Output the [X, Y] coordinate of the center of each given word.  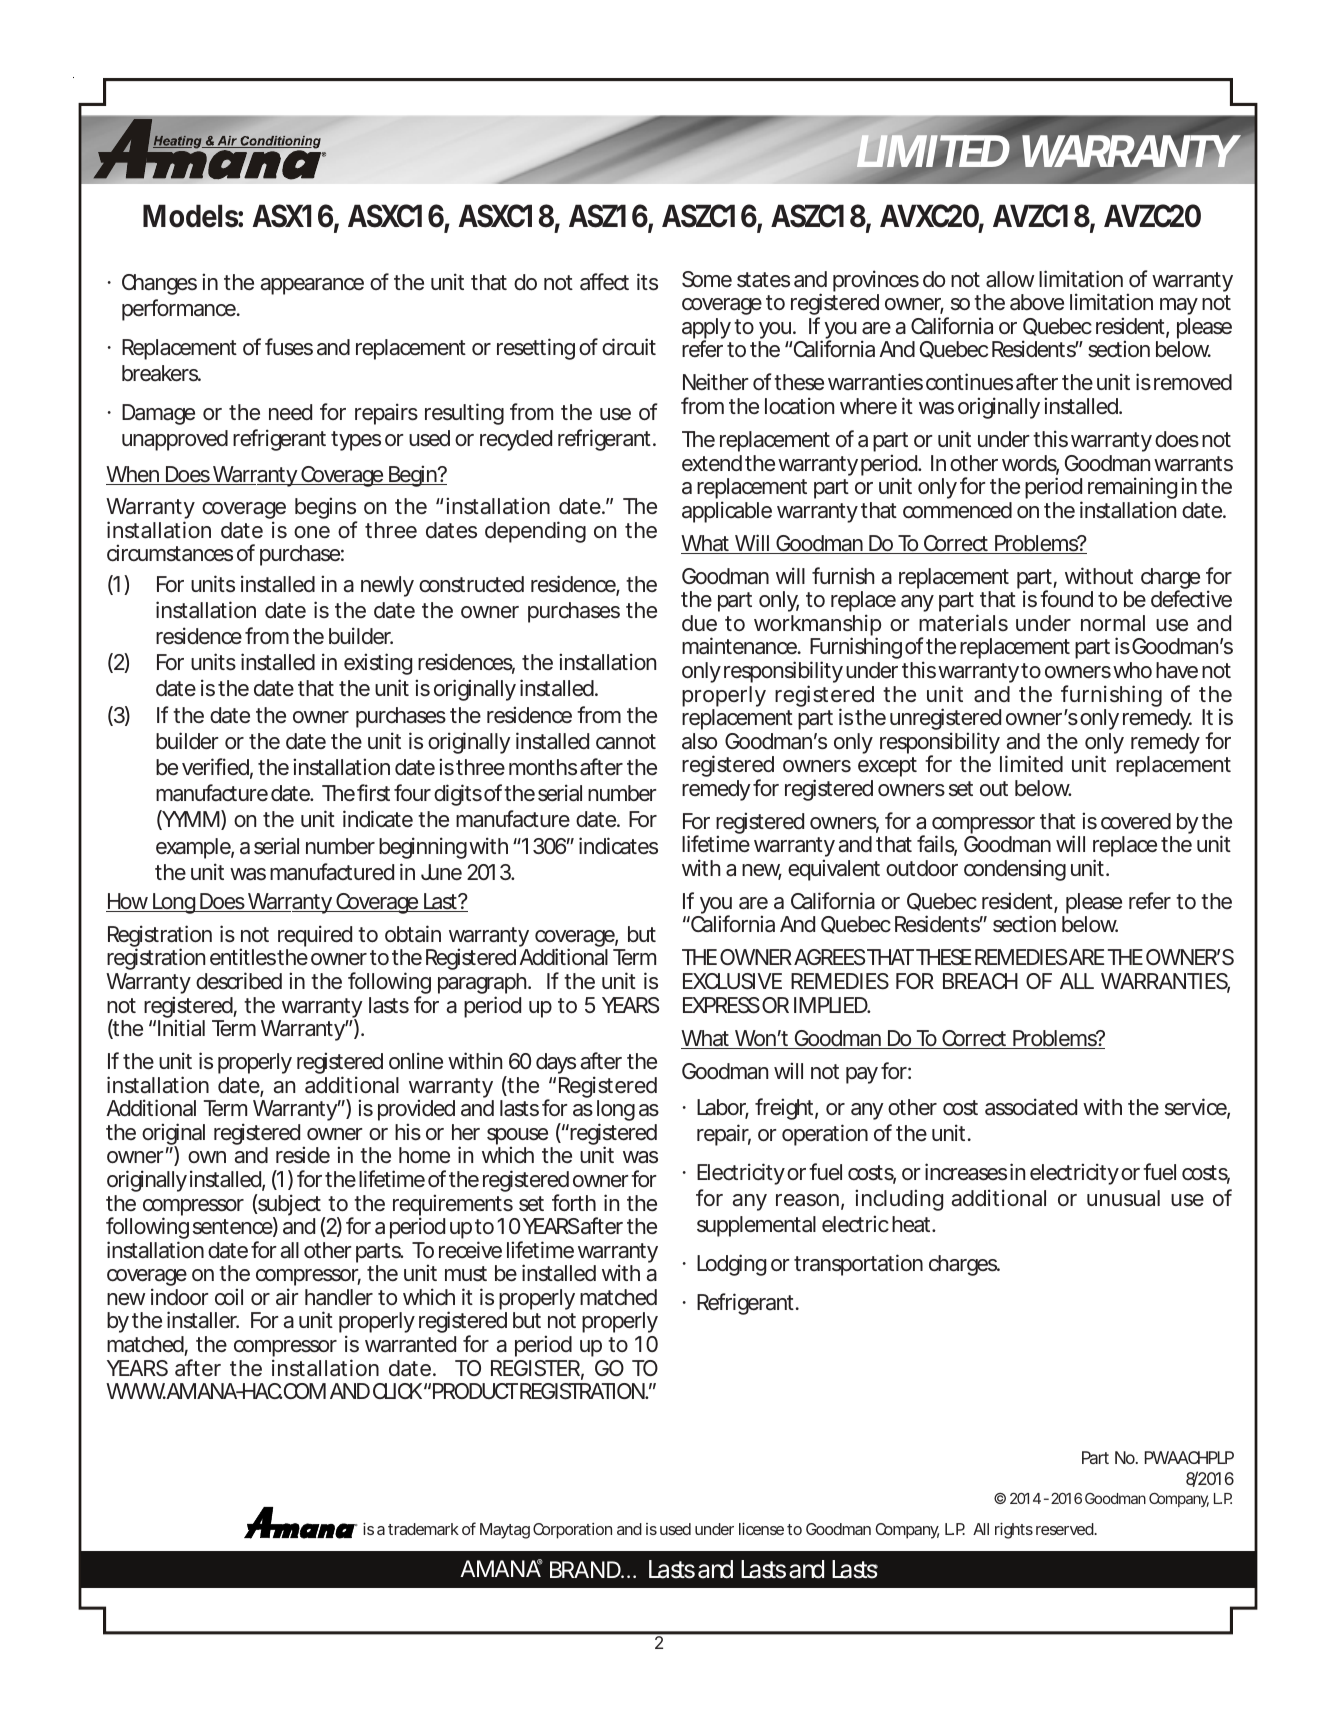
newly [387, 586]
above [1037, 302]
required [315, 937]
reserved [1065, 1529]
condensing [1015, 870]
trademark [423, 1529]
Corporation [572, 1531]
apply [706, 330]
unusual [1123, 1198]
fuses [289, 347]
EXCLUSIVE [732, 981]
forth [574, 1202]
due [699, 623]
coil [229, 1297]
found [1066, 599]
